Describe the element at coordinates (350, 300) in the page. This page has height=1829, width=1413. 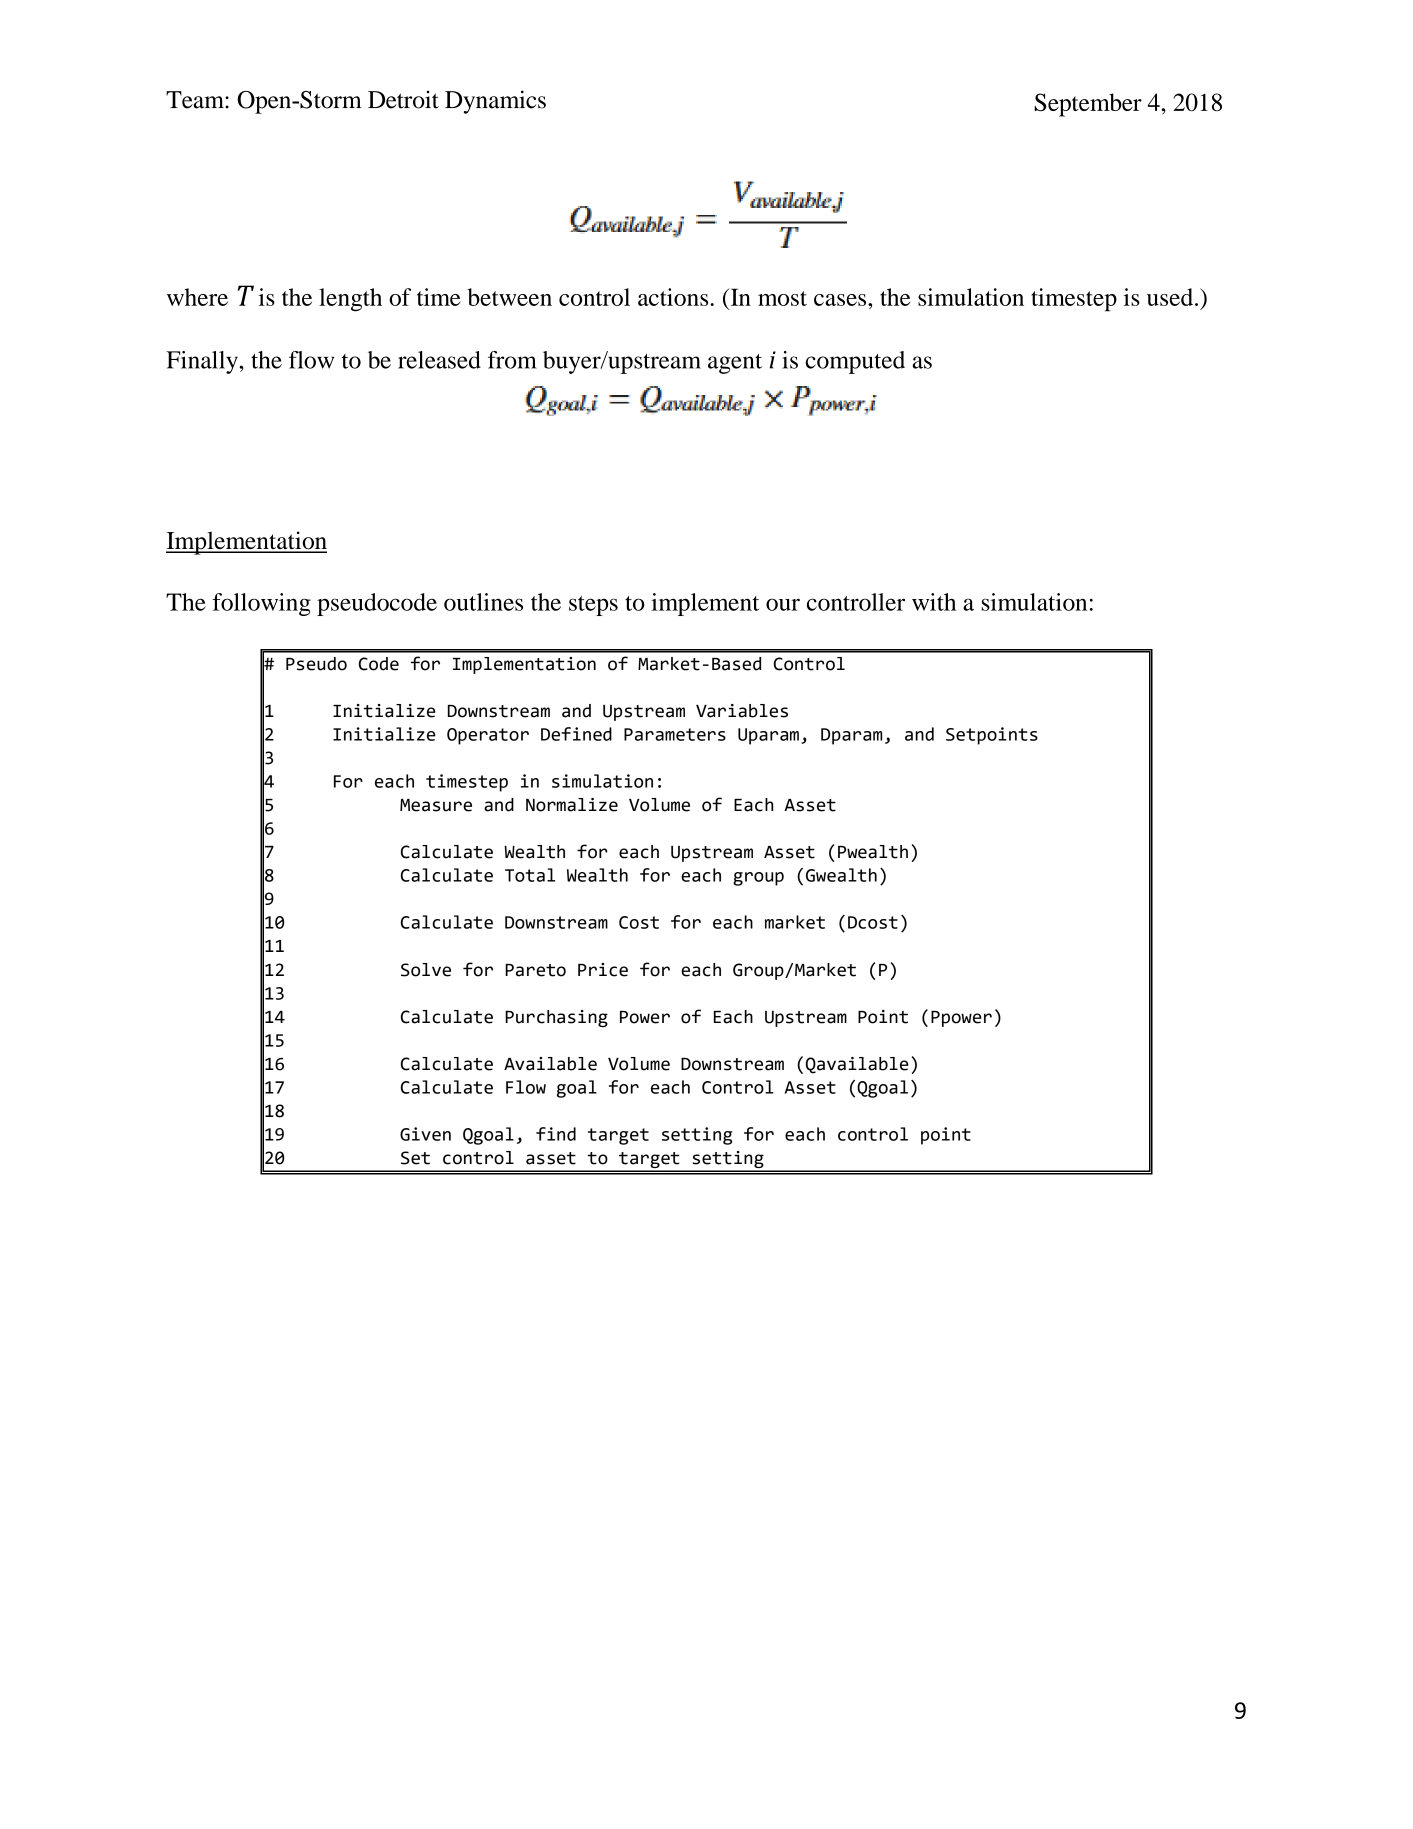
I see `length` at that location.
